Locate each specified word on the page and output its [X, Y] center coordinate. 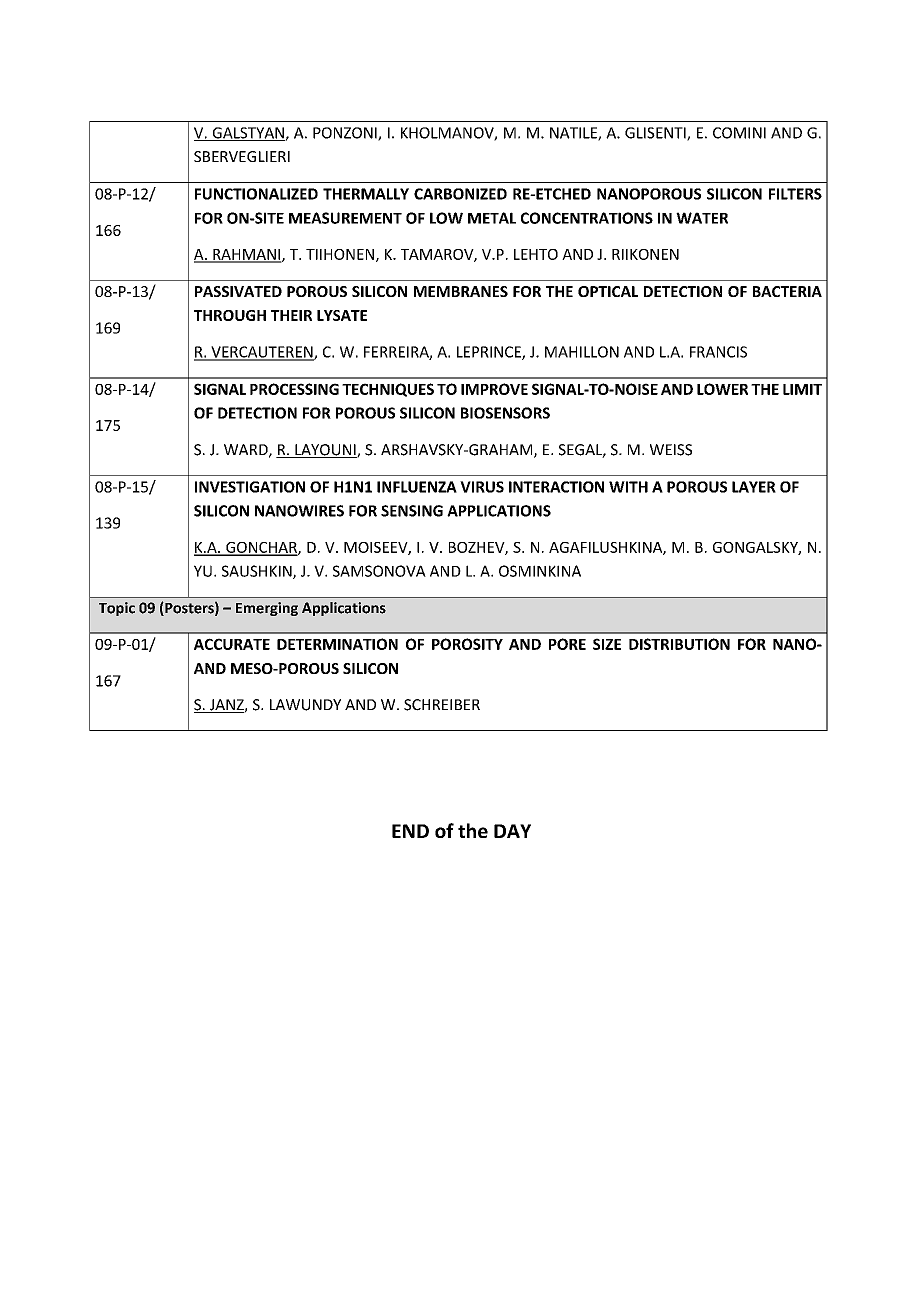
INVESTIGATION [250, 487]
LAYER [754, 487]
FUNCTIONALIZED [256, 194]
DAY [512, 831]
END [410, 831]
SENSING [412, 511]
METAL [492, 218]
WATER [702, 218]
